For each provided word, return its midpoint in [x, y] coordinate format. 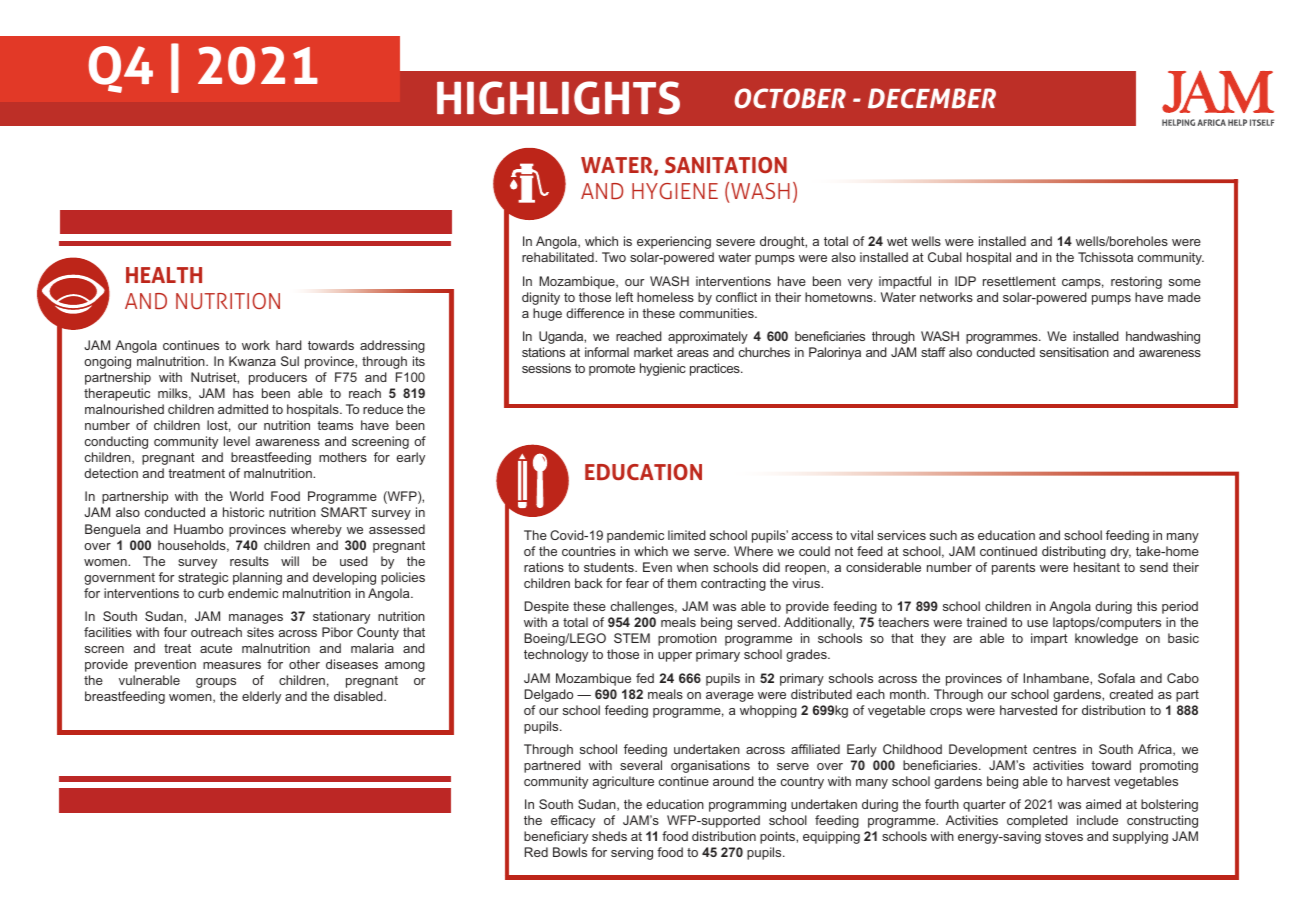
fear [637, 583]
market [653, 352]
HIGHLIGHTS [558, 98]
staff [933, 352]
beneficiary [556, 837]
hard [289, 345]
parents [1013, 569]
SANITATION [726, 165]
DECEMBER [932, 98]
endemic [253, 593]
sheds [609, 836]
